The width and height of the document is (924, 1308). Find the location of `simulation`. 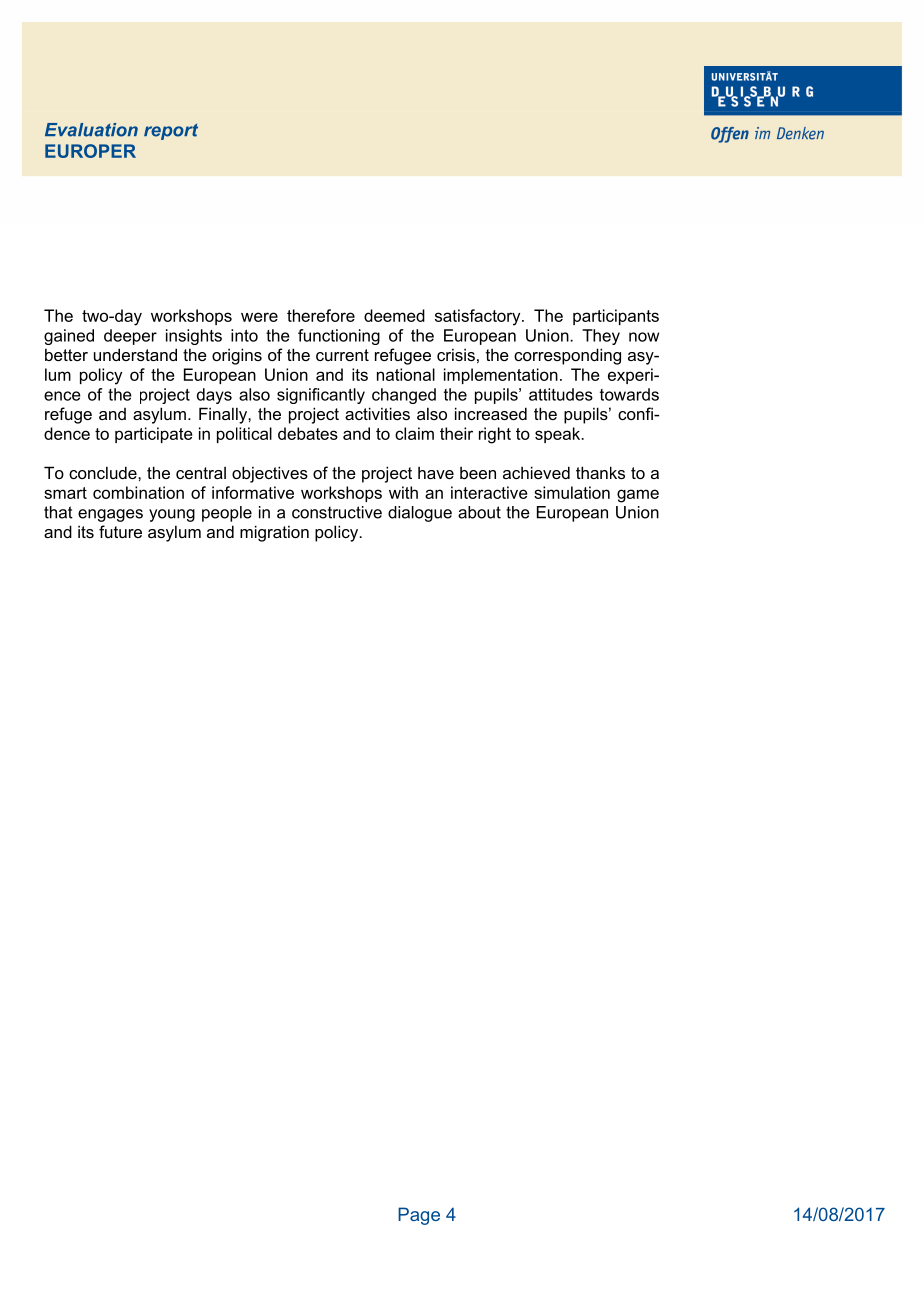

simulation is located at coordinates (572, 492).
